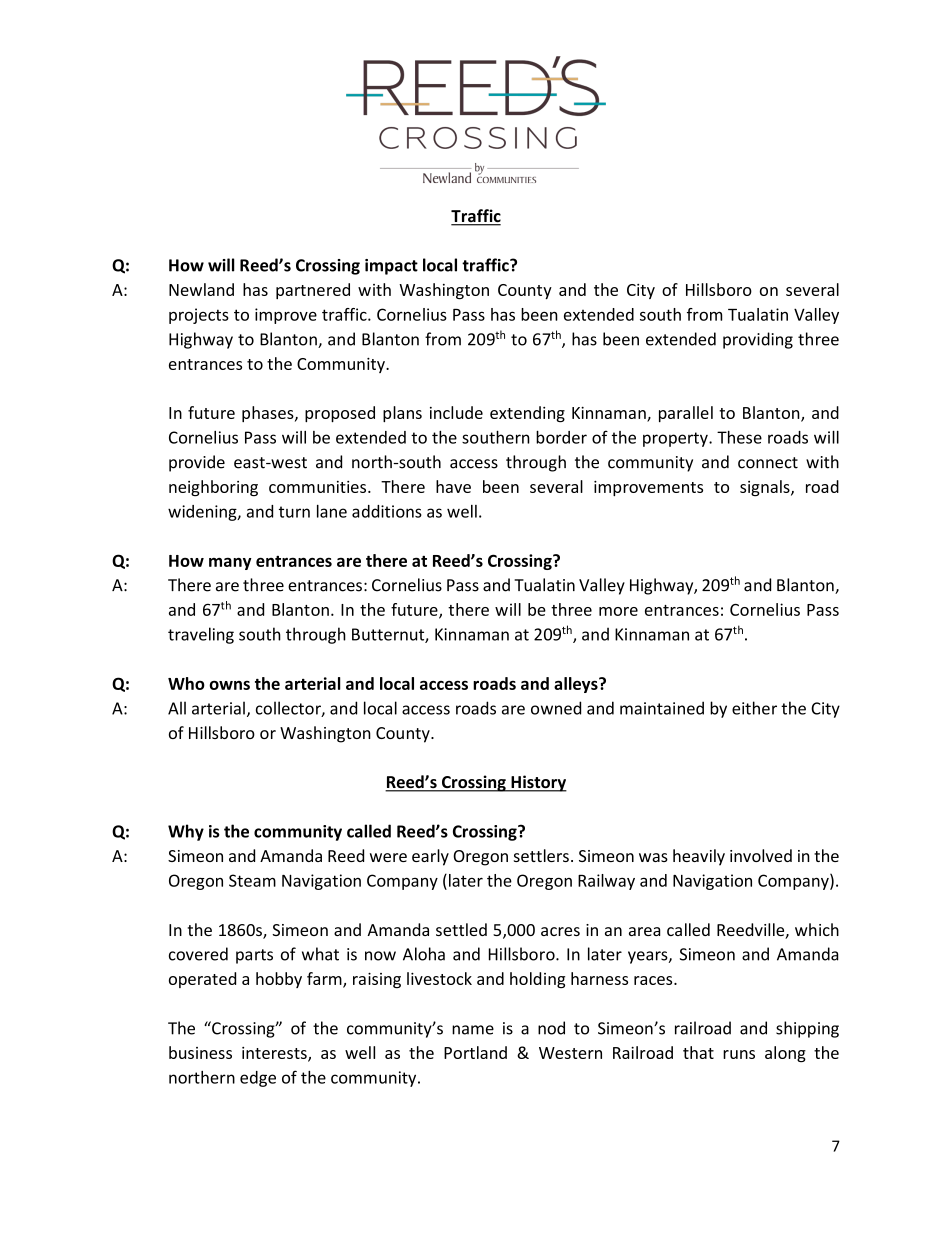  I want to click on History, so click(538, 783).
